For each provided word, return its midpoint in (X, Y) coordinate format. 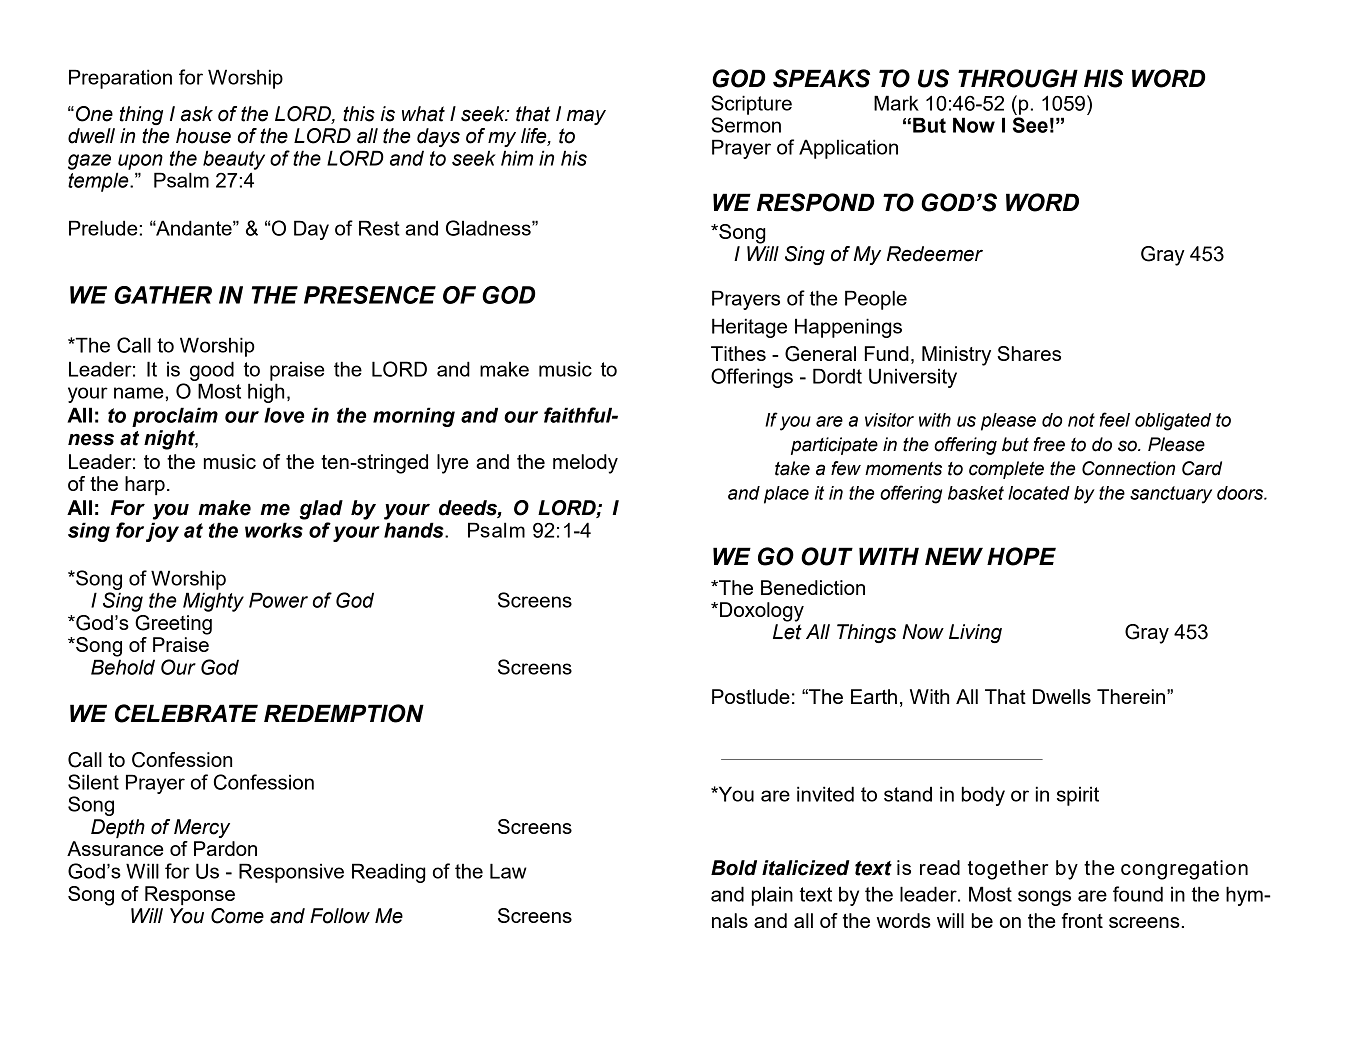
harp (145, 485)
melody (585, 464)
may (586, 117)
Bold (734, 868)
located (1039, 493)
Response (190, 895)
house (203, 136)
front (1082, 920)
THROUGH (1018, 78)
